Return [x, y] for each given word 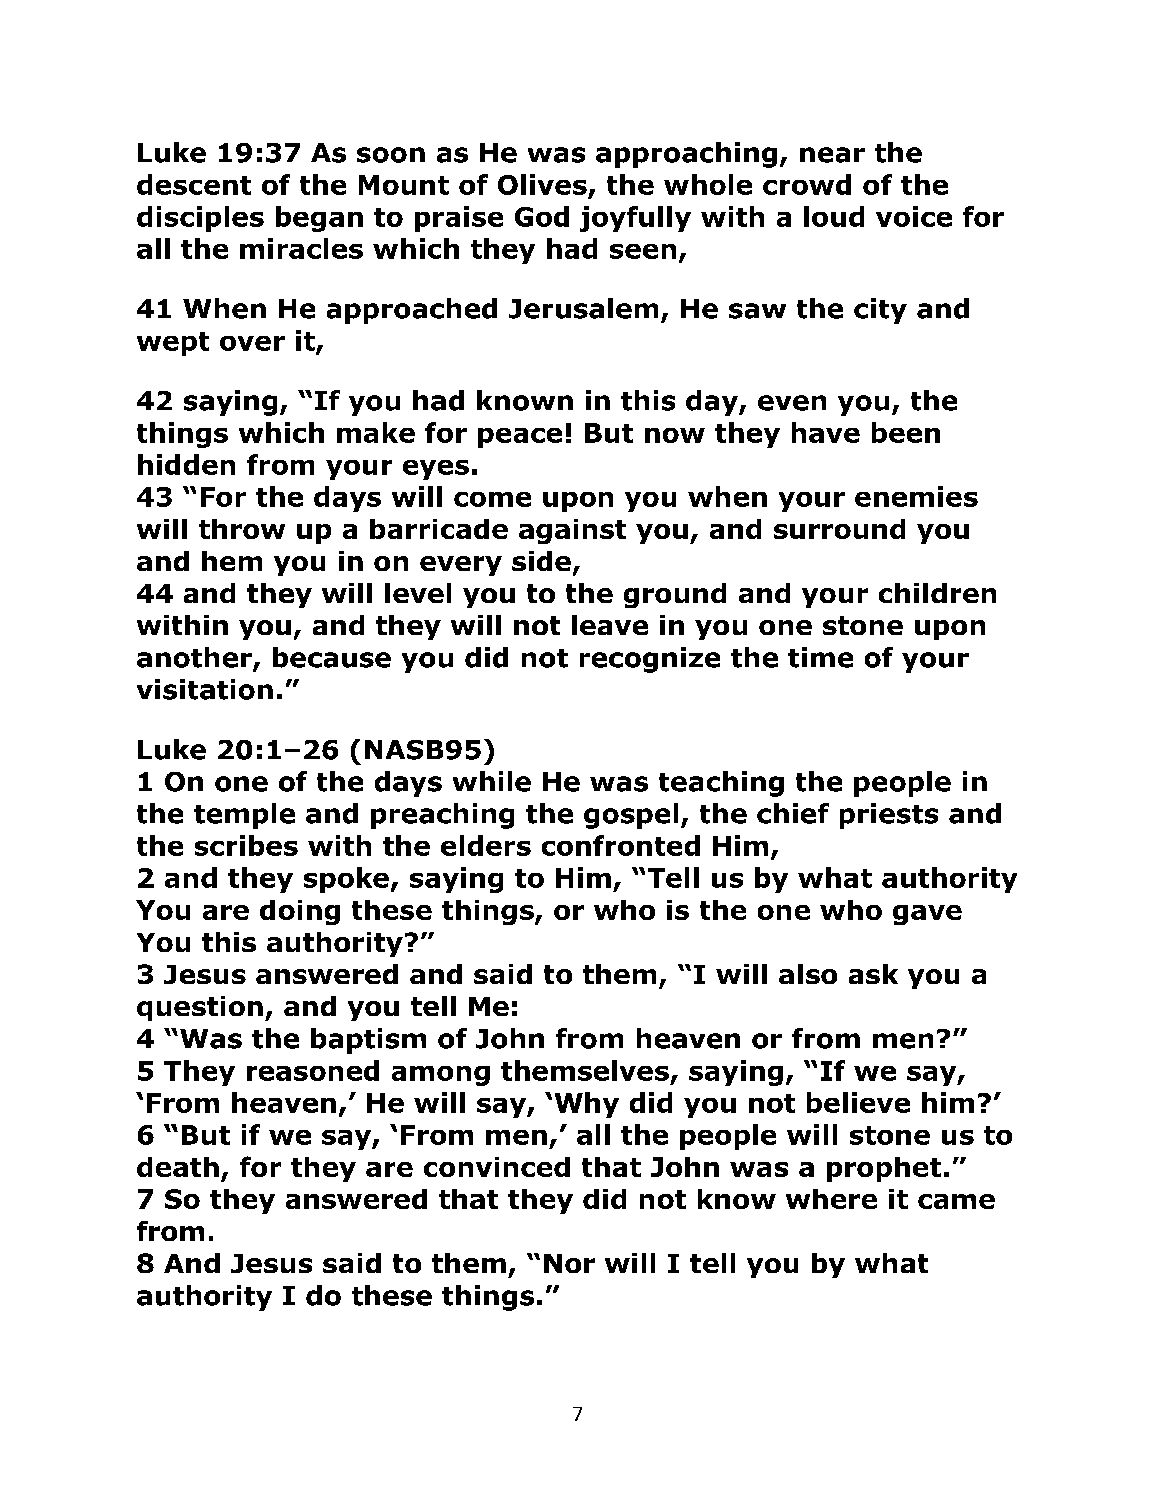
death [178, 1167]
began [319, 219]
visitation [205, 689]
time [820, 657]
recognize [650, 660]
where [831, 1199]
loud [834, 216]
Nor [569, 1263]
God [542, 216]
